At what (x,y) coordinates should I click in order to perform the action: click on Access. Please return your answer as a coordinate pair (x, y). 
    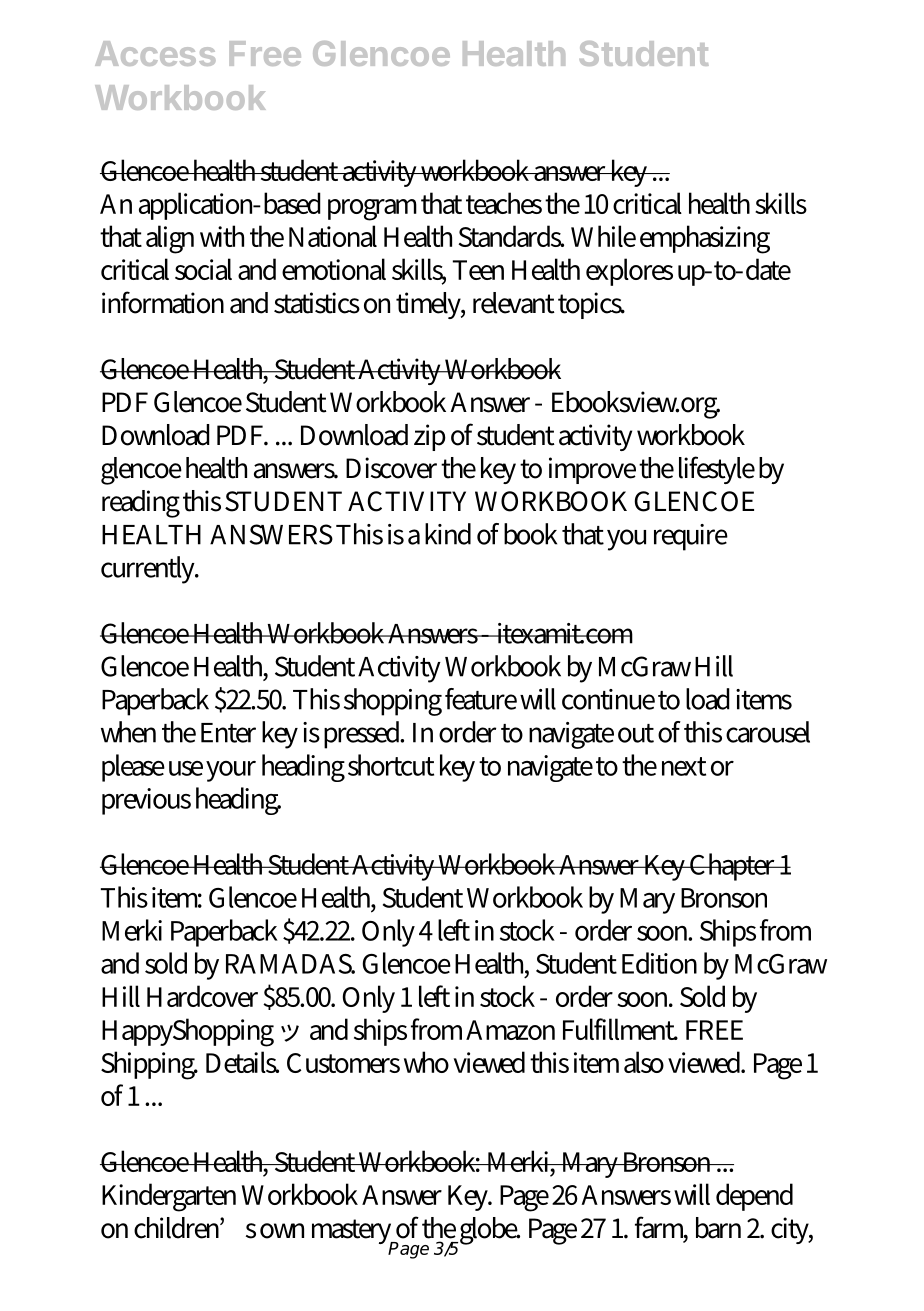
    Looking at the image, I should click on (155, 53).
